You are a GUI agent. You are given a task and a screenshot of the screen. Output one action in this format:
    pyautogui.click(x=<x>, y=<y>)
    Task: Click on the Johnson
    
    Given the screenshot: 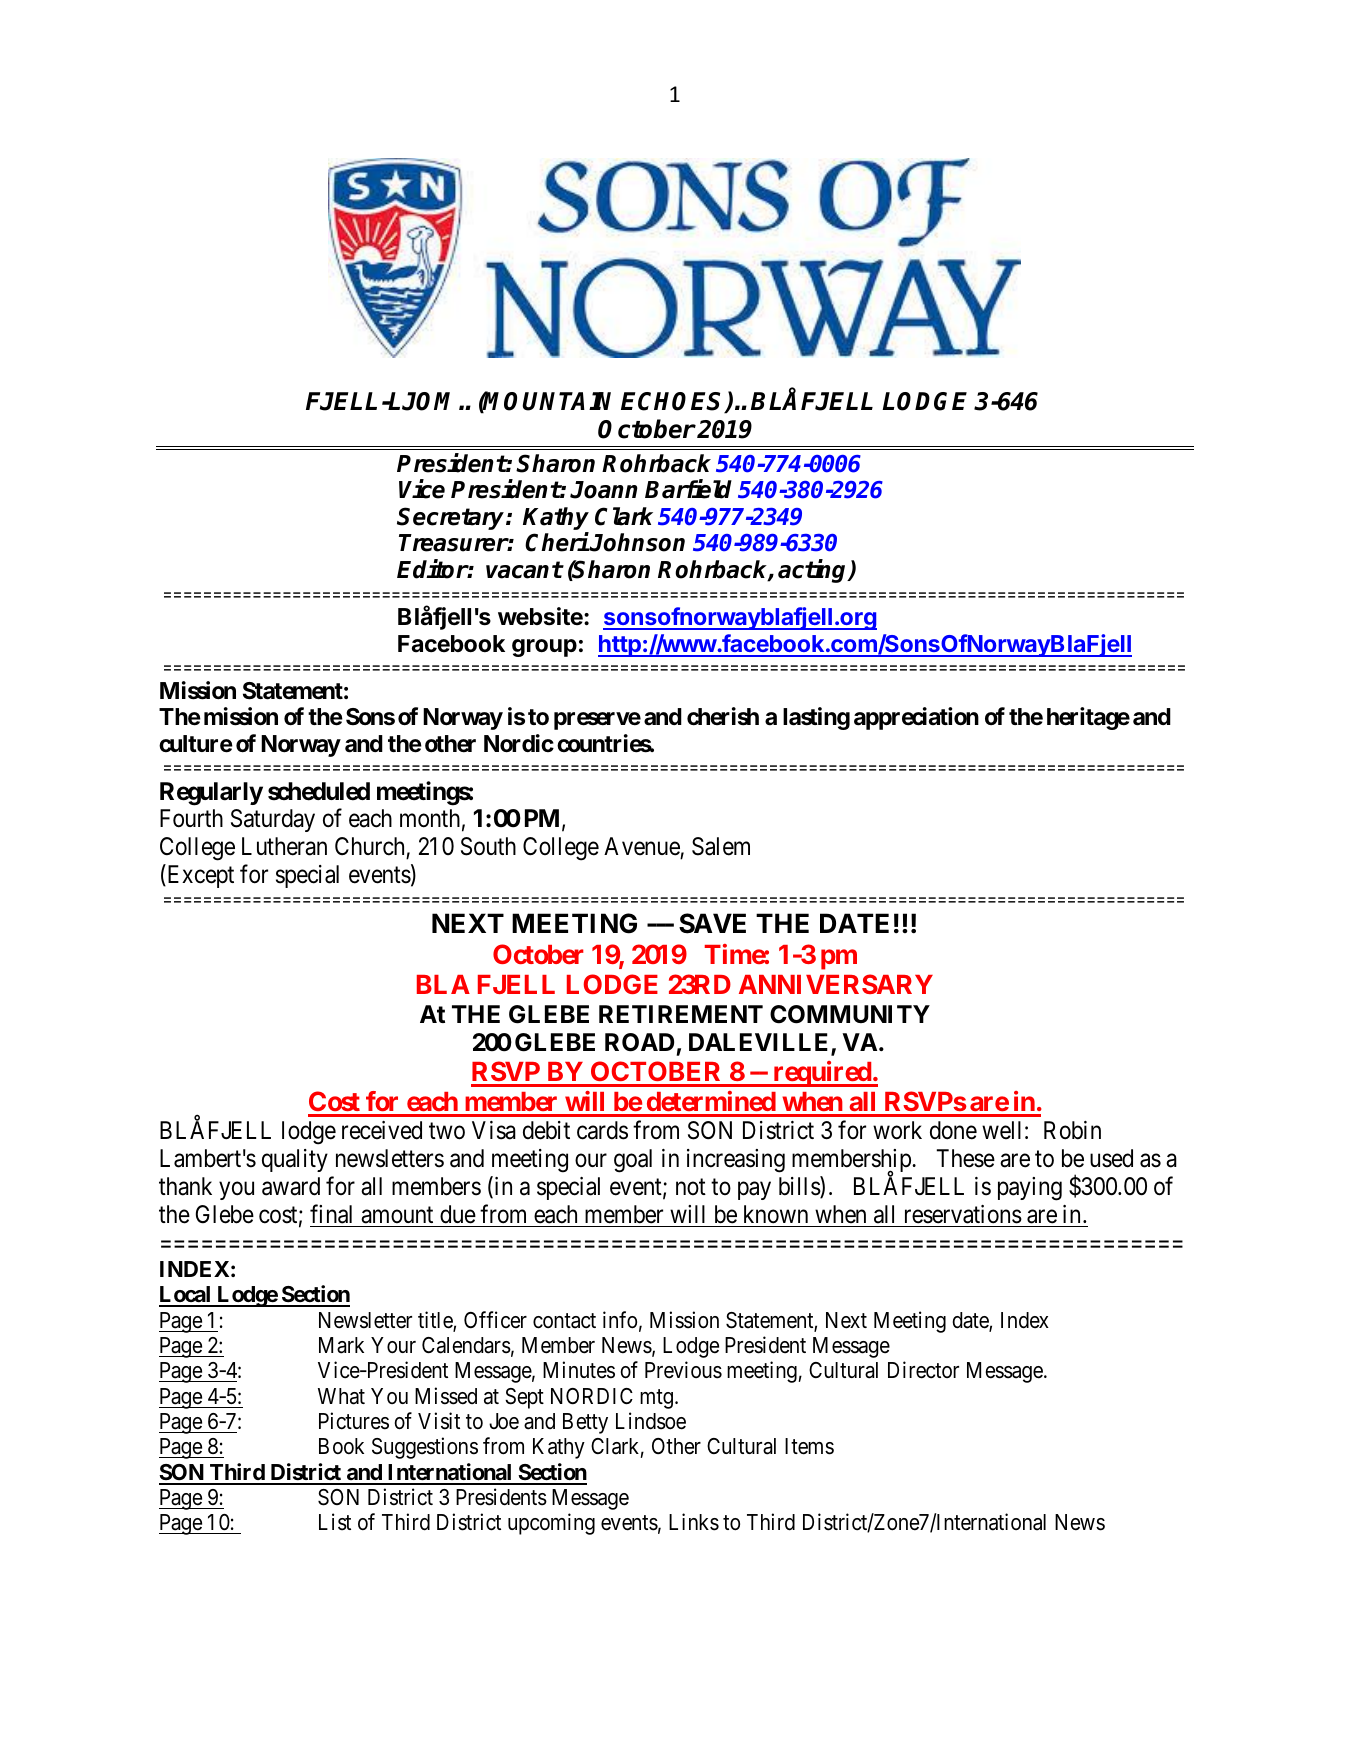 What is the action you would take?
    pyautogui.click(x=637, y=542)
